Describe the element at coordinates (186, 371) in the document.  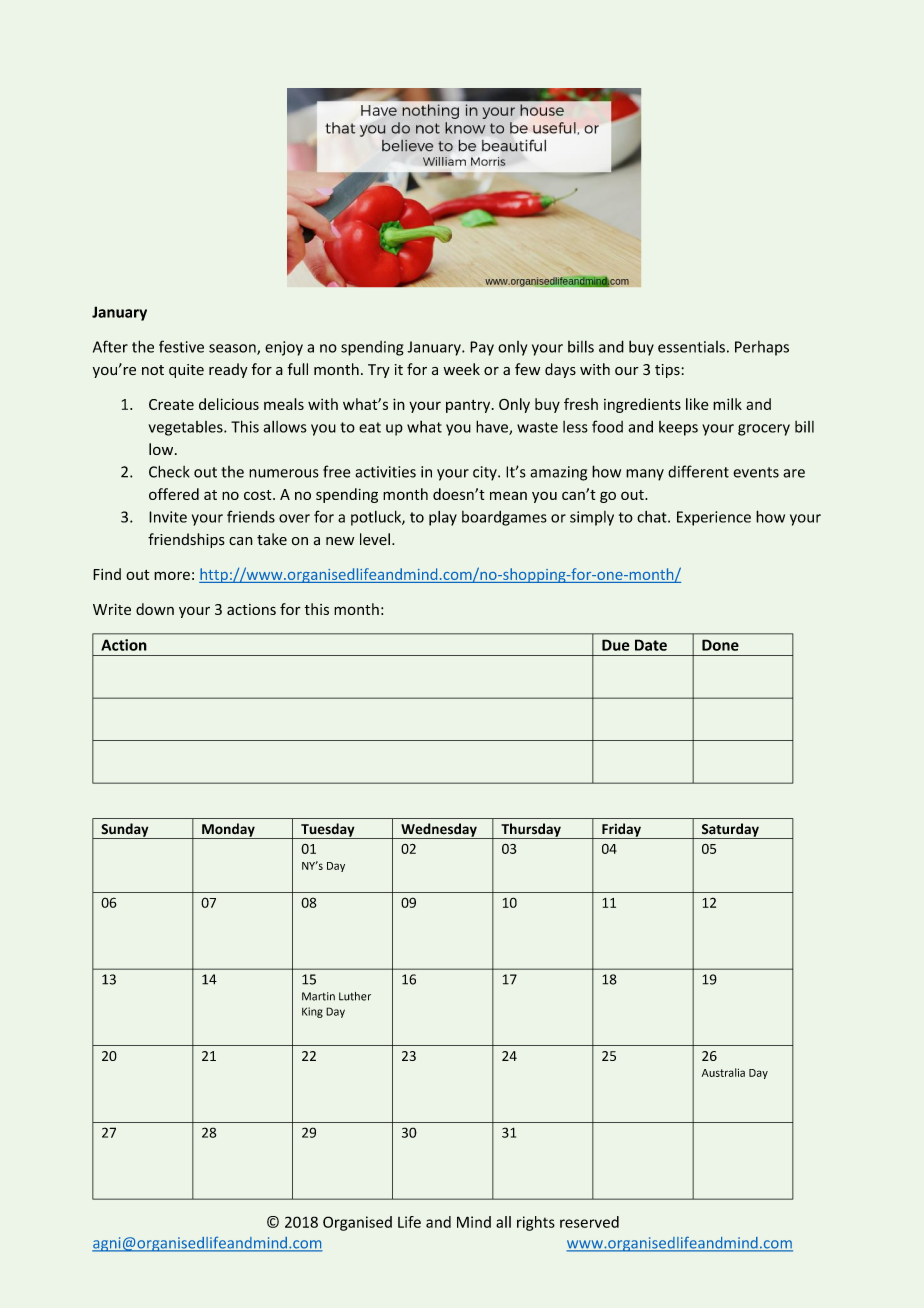
I see `quite` at that location.
